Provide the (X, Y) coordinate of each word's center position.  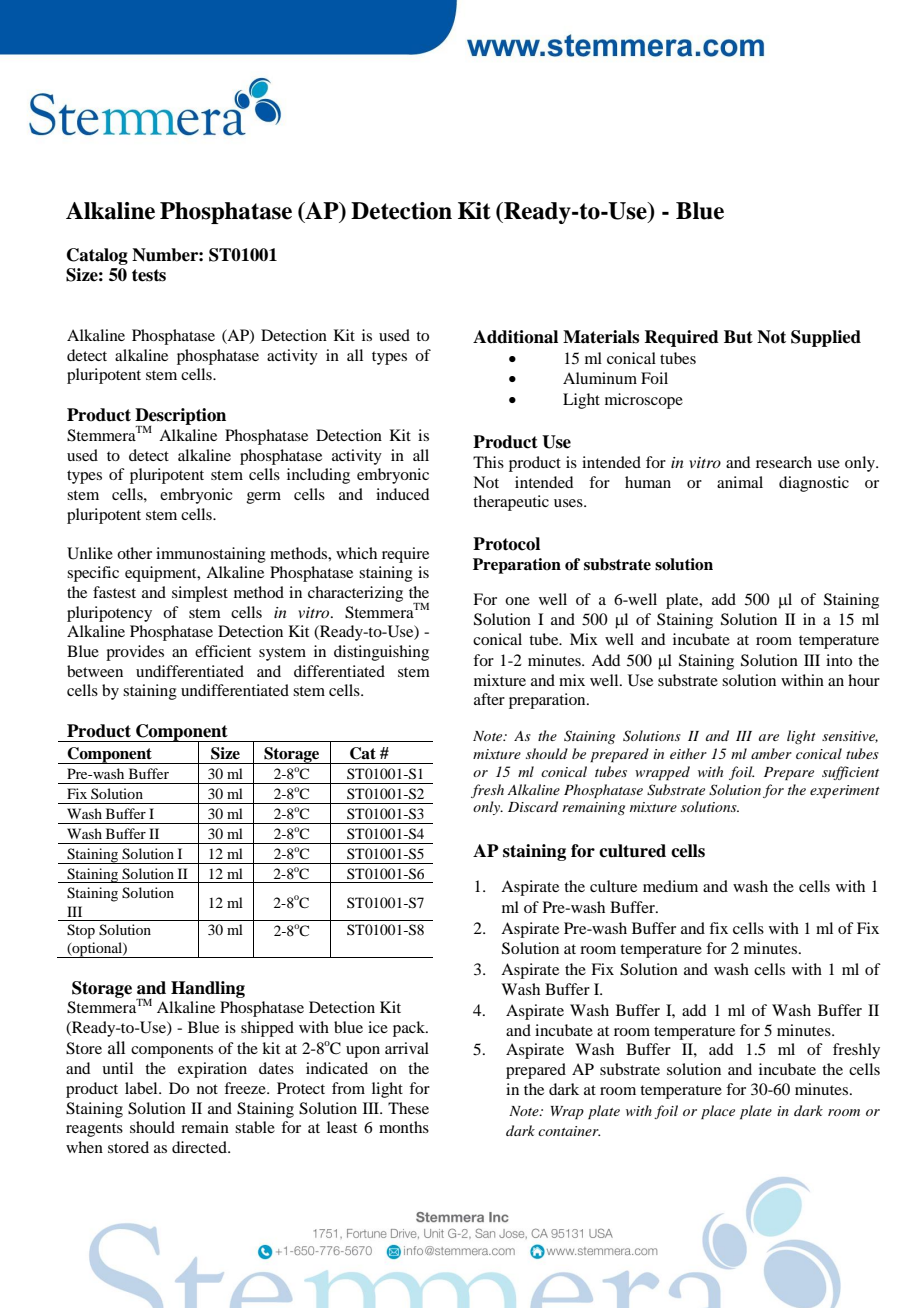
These (408, 1108)
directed (200, 1147)
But (738, 337)
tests (149, 275)
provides (135, 653)
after (489, 699)
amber (771, 753)
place (718, 1112)
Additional (515, 337)
